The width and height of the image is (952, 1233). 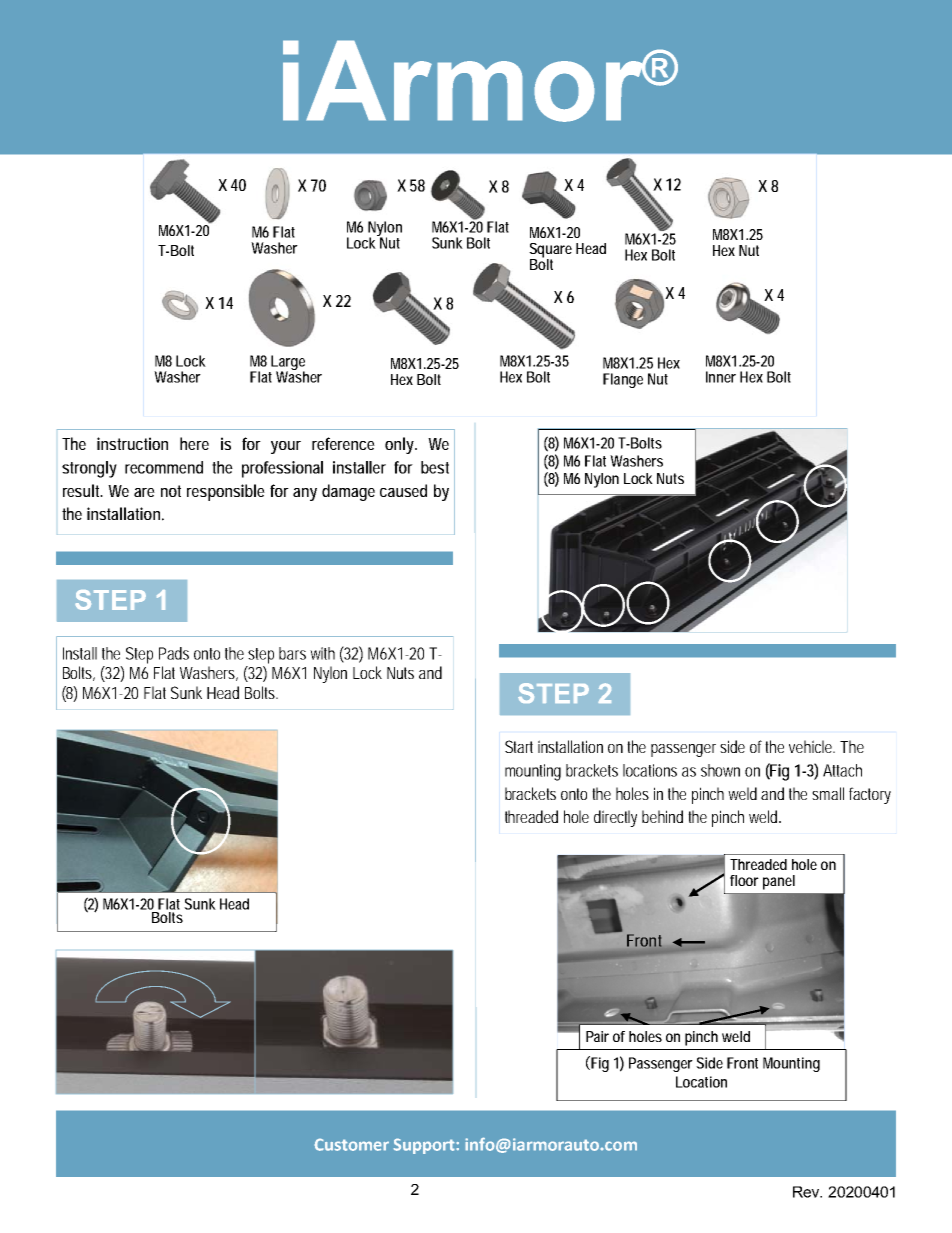 What do you see at coordinates (292, 653) in the image?
I see `bars` at bounding box center [292, 653].
